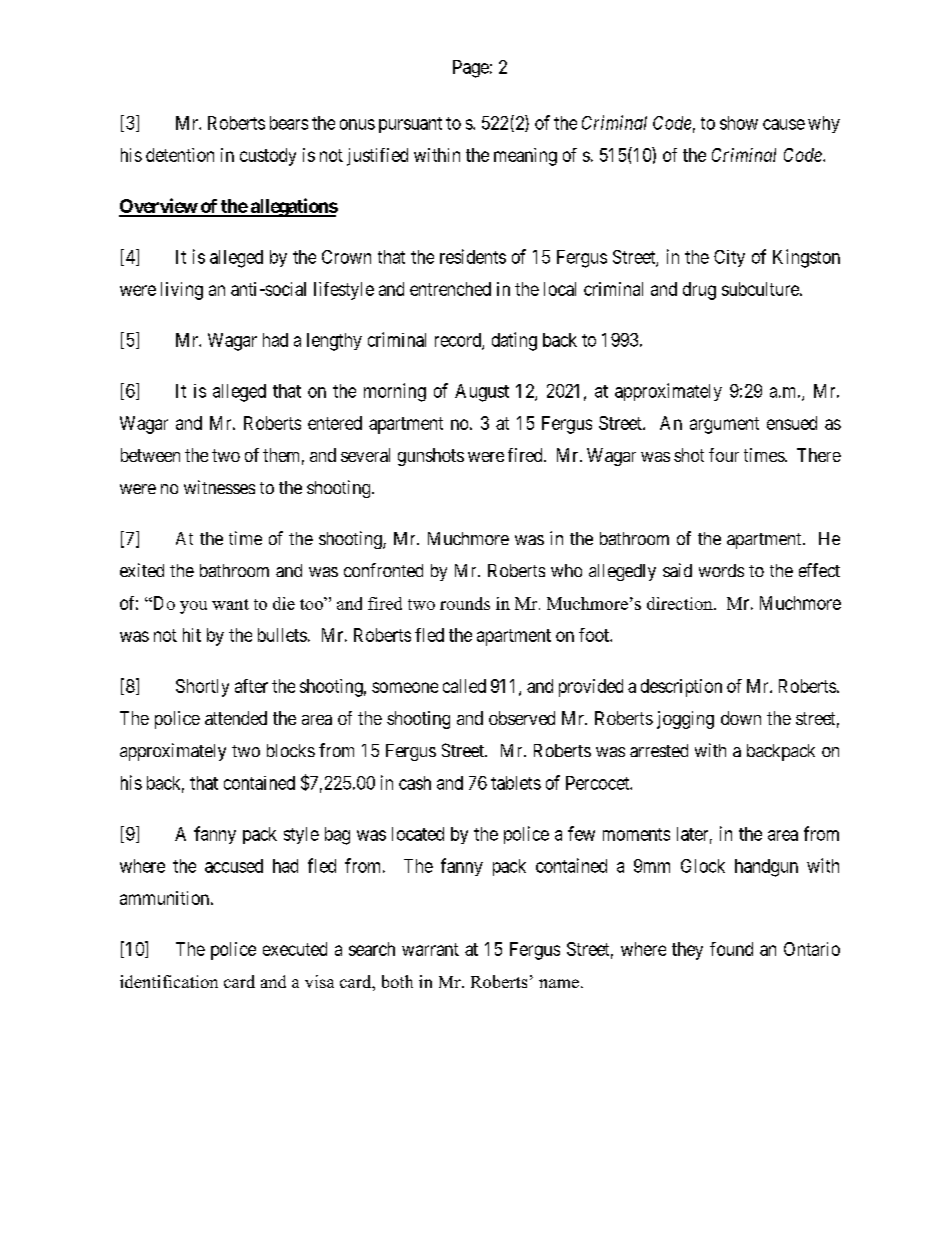  What do you see at coordinates (464, 686) in the screenshot?
I see `called` at bounding box center [464, 686].
